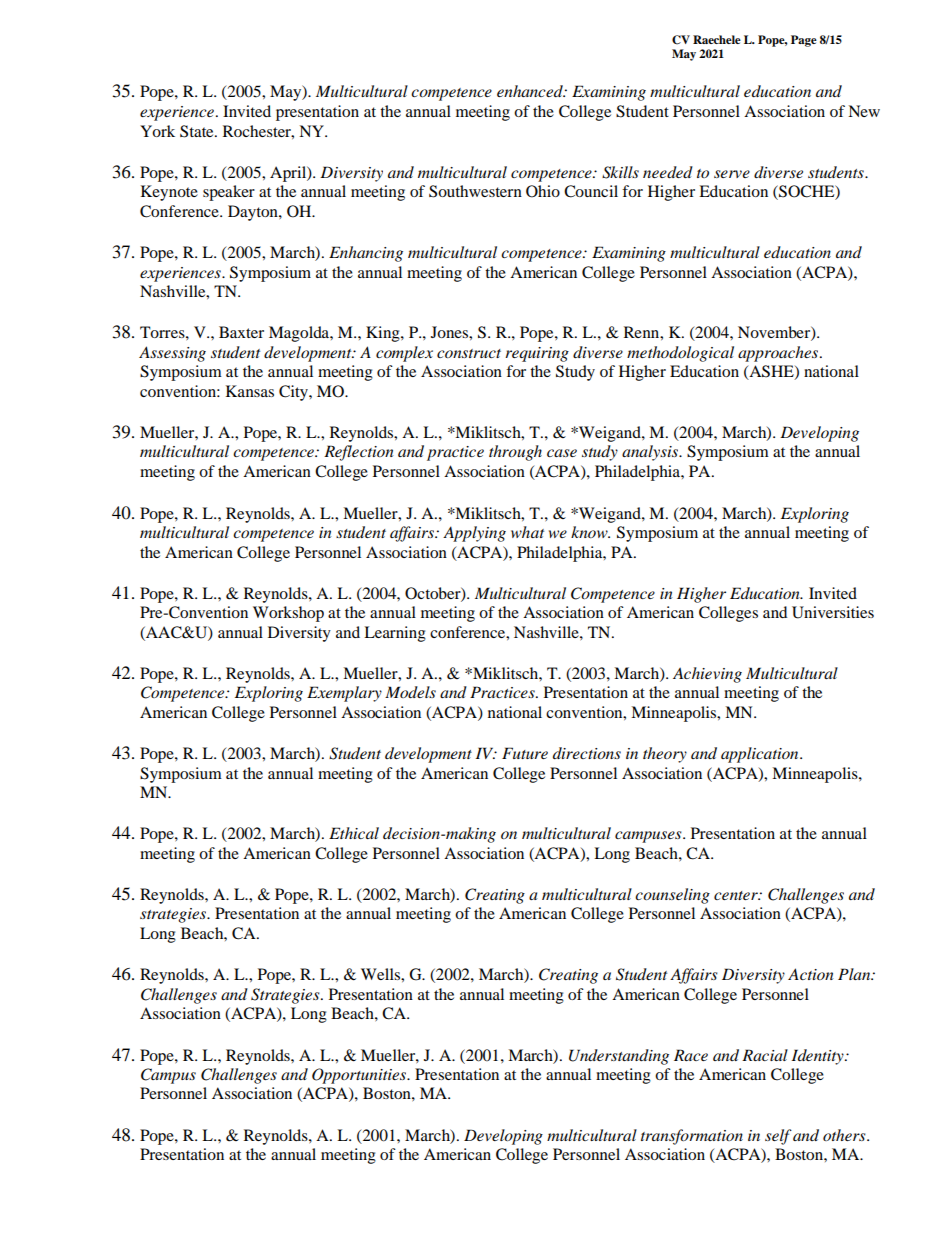 The image size is (952, 1233). Describe the element at coordinates (198, 131) in the screenshot. I see `State` at that location.
